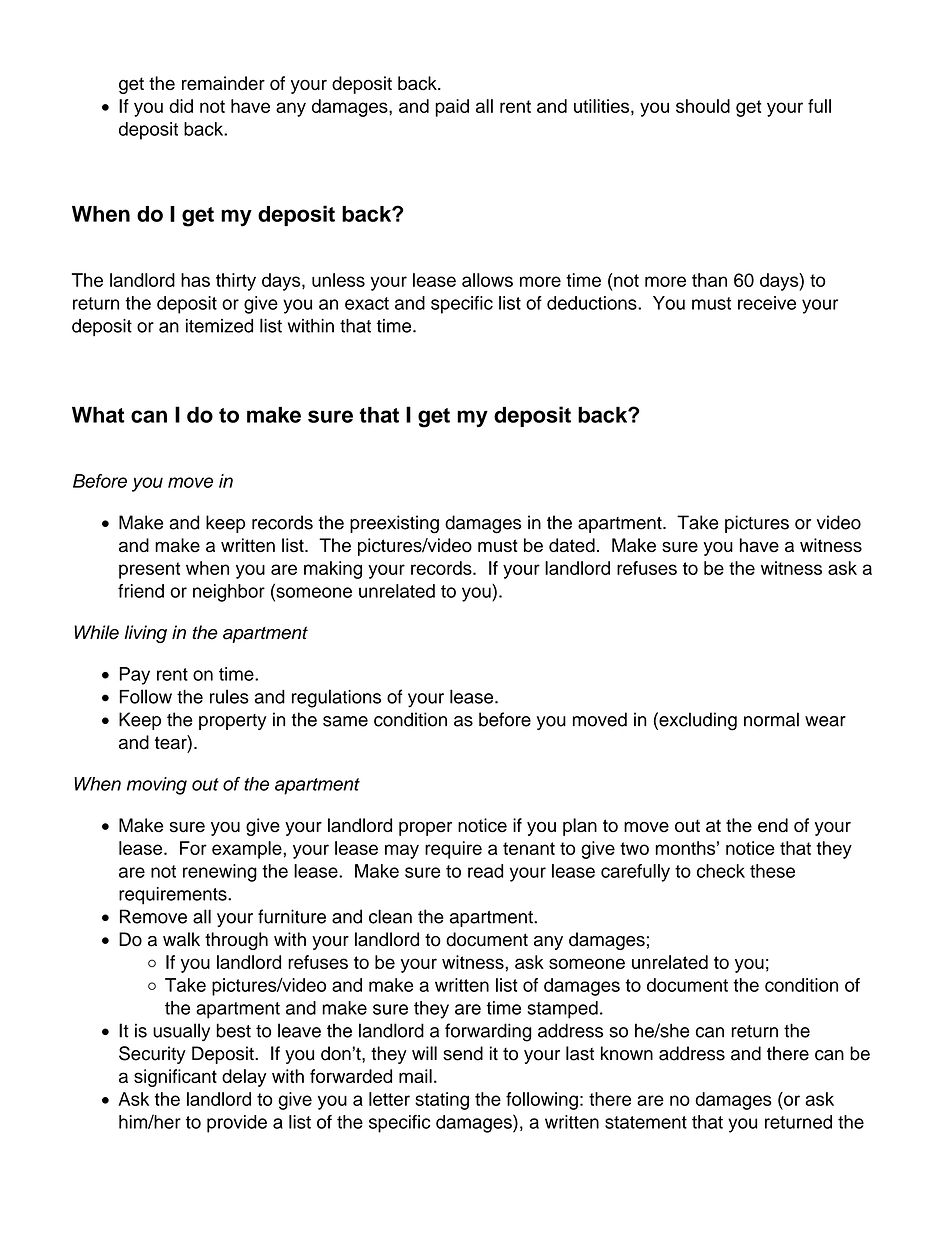 This screenshot has height=1233, width=952. What do you see at coordinates (394, 524) in the screenshot?
I see `preexisting` at bounding box center [394, 524].
